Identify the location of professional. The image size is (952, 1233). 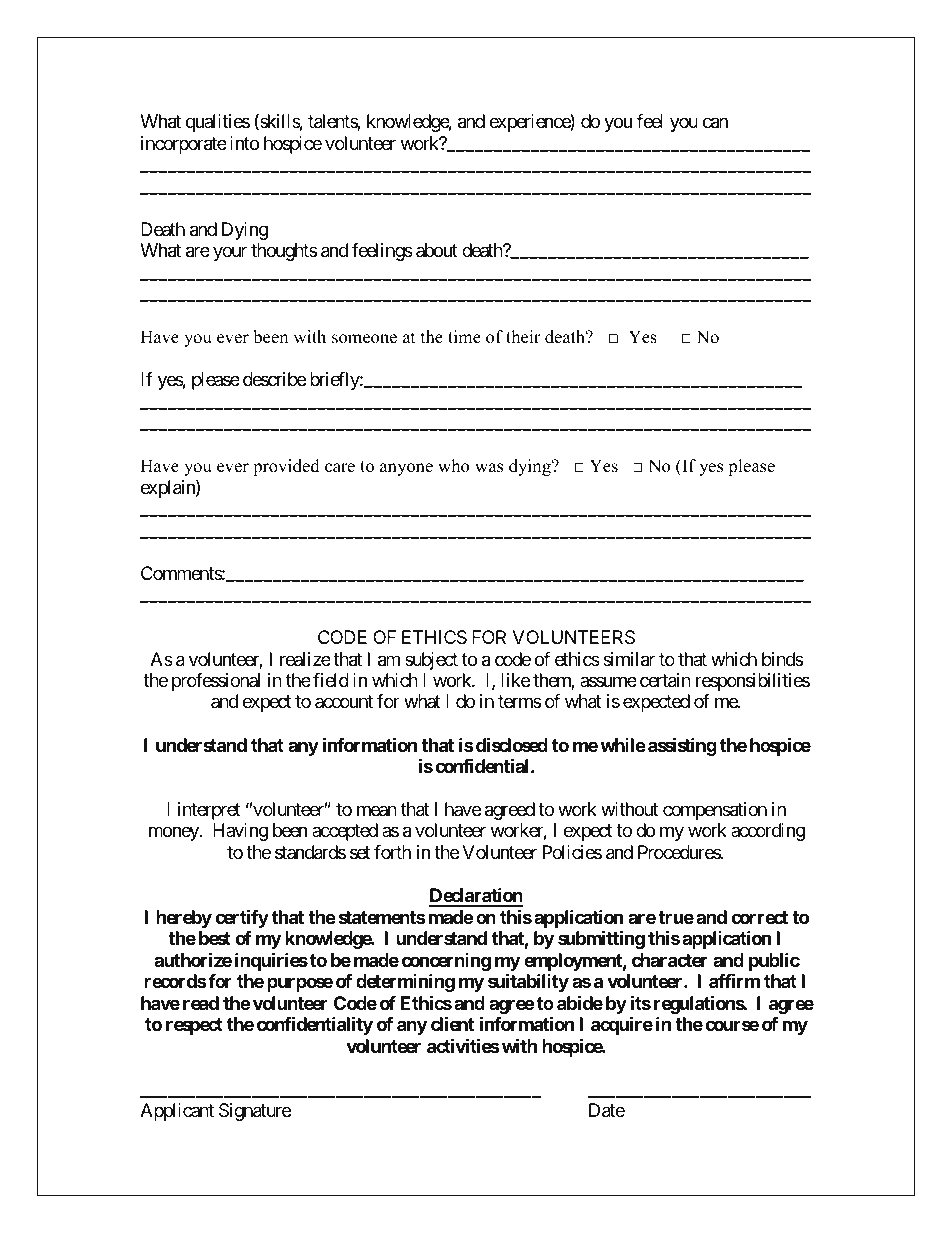
(216, 682).
